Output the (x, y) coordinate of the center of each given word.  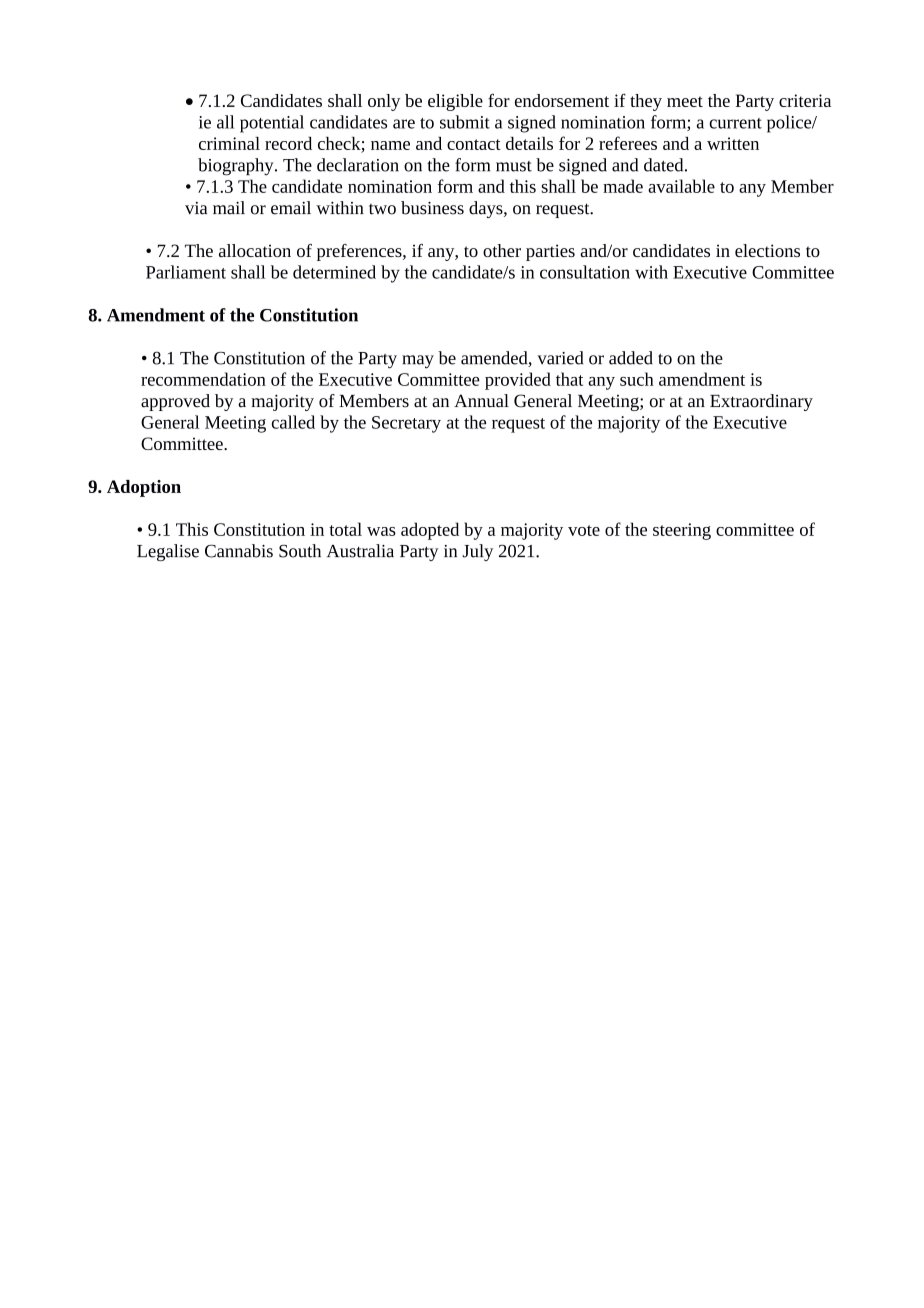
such (637, 379)
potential (272, 124)
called (293, 422)
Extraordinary (761, 402)
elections (767, 250)
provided (518, 381)
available (681, 186)
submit (465, 122)
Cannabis (239, 551)
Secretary (406, 424)
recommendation (203, 379)
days (487, 209)
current (735, 123)
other (502, 250)
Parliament (186, 272)
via (196, 208)
